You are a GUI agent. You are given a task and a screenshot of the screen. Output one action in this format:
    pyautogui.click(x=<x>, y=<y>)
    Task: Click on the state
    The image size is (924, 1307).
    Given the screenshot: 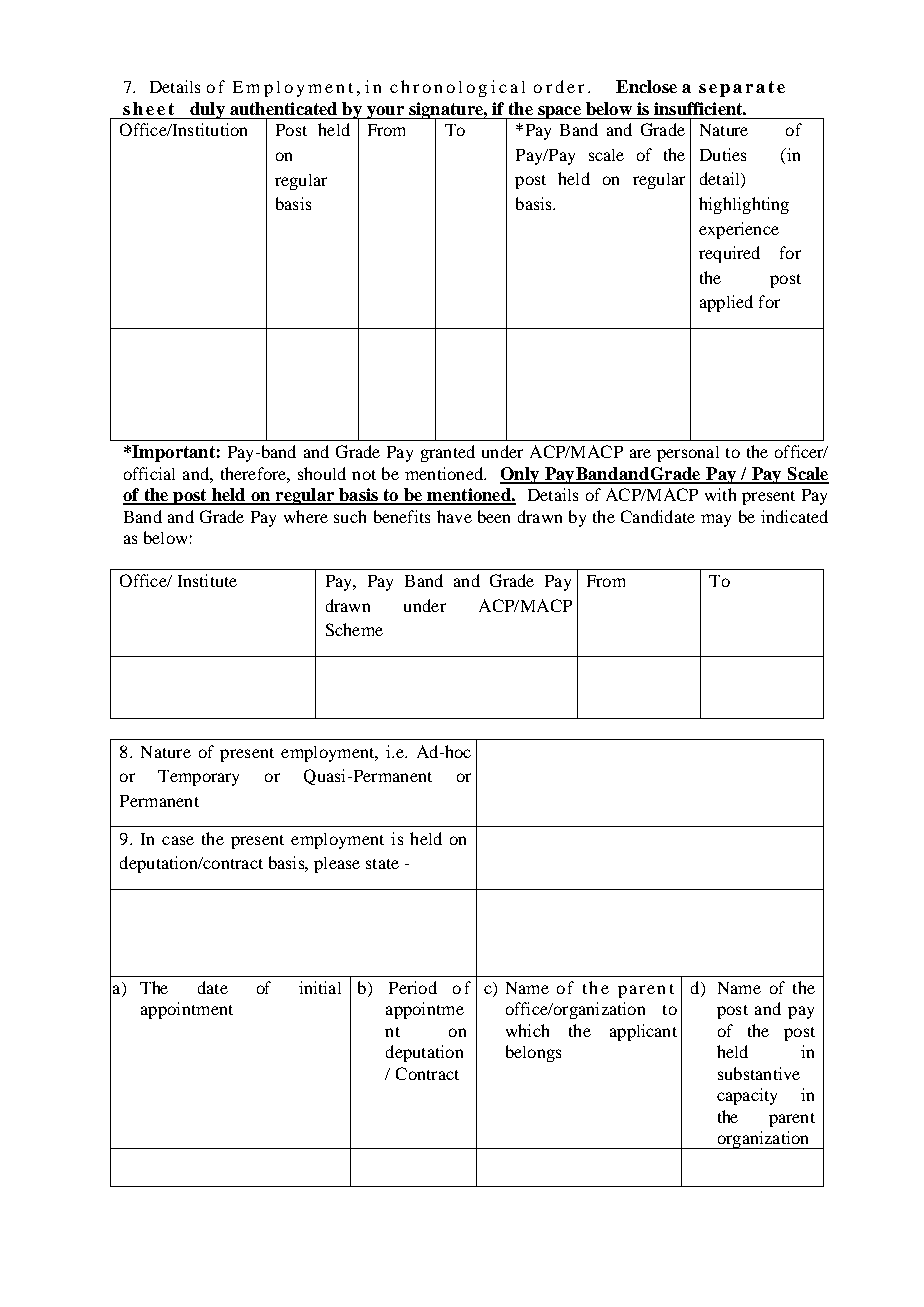 What is the action you would take?
    pyautogui.click(x=382, y=864)
